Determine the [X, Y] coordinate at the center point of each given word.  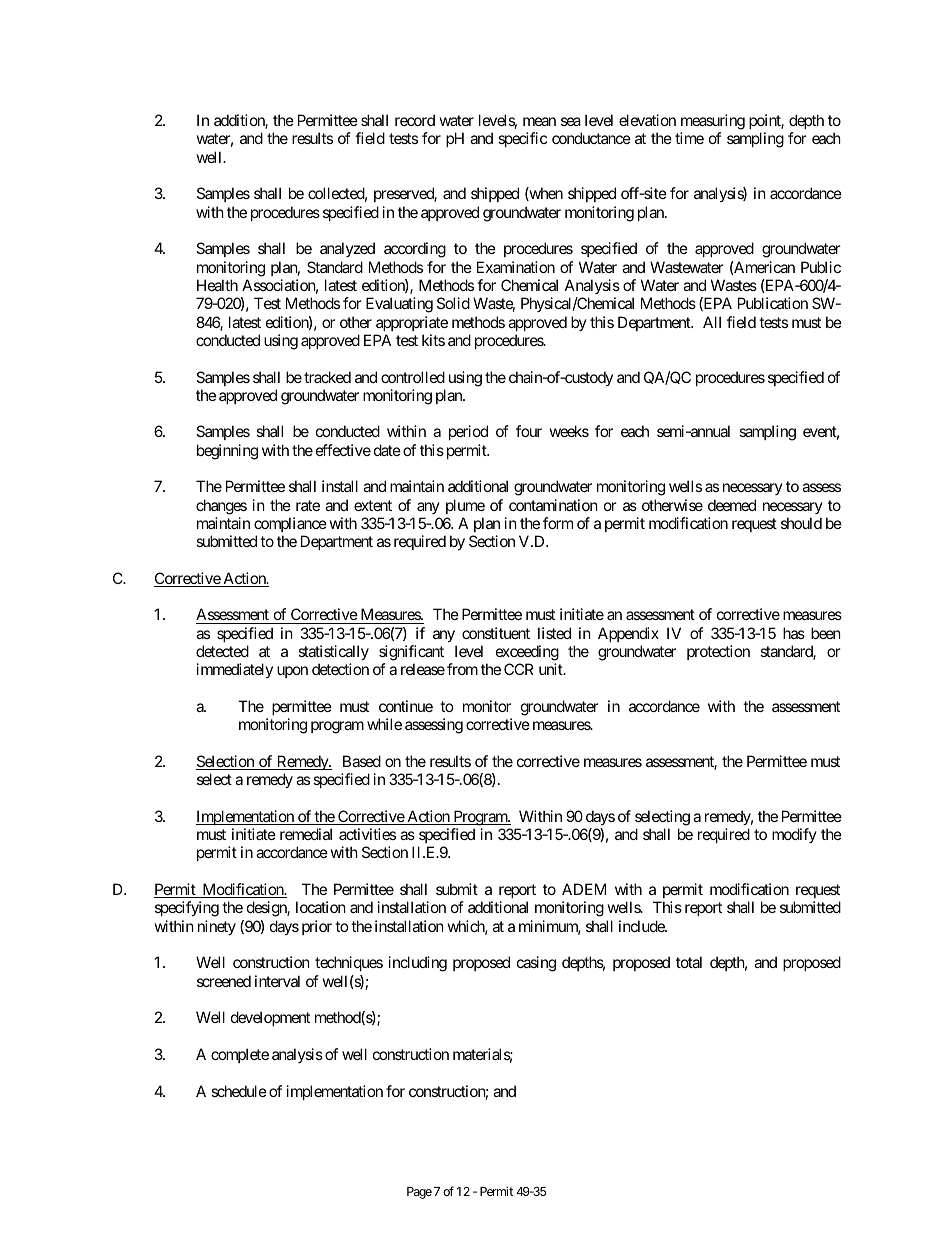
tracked [327, 377]
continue [406, 706]
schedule [239, 1091]
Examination [516, 267]
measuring [713, 122]
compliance [290, 524]
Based [362, 761]
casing [536, 964]
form [558, 523]
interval [277, 981]
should [801, 523]
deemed [732, 505]
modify [794, 835]
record [415, 120]
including [418, 964]
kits [433, 340]
